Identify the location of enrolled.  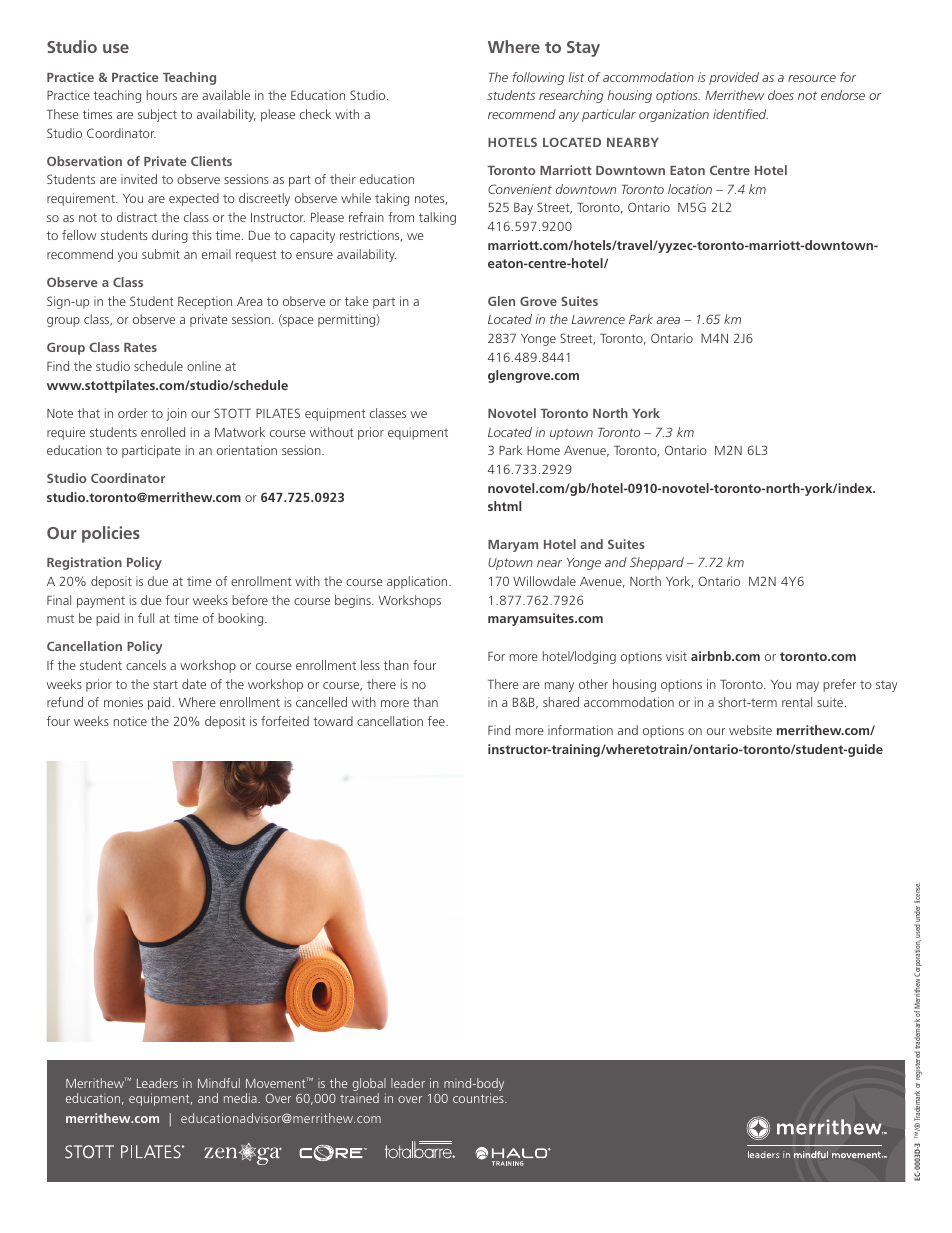
(163, 432).
